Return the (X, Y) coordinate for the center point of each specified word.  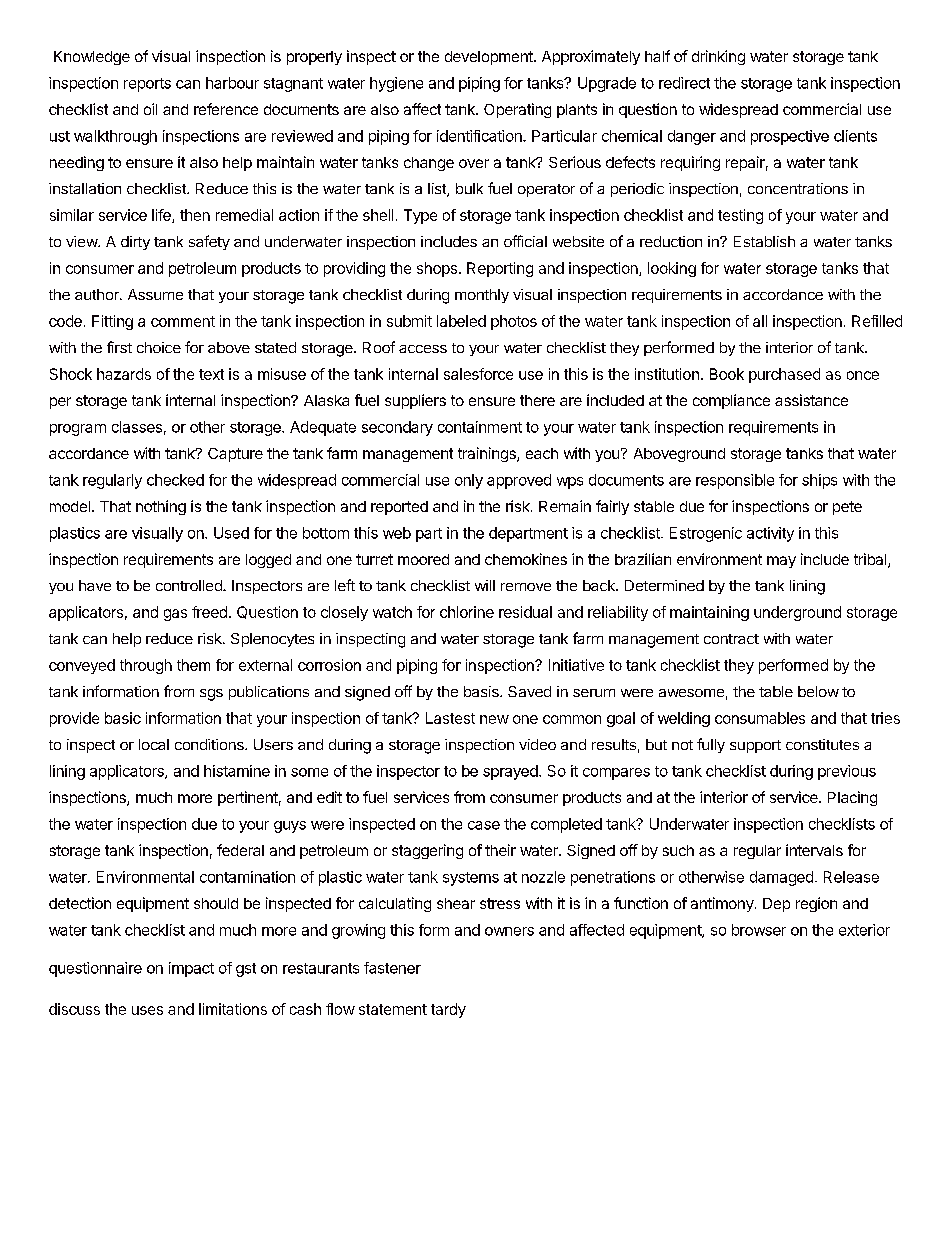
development (490, 58)
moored (423, 559)
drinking (718, 57)
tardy (448, 1010)
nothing (161, 507)
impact (191, 969)
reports (147, 85)
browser (759, 930)
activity (770, 534)
